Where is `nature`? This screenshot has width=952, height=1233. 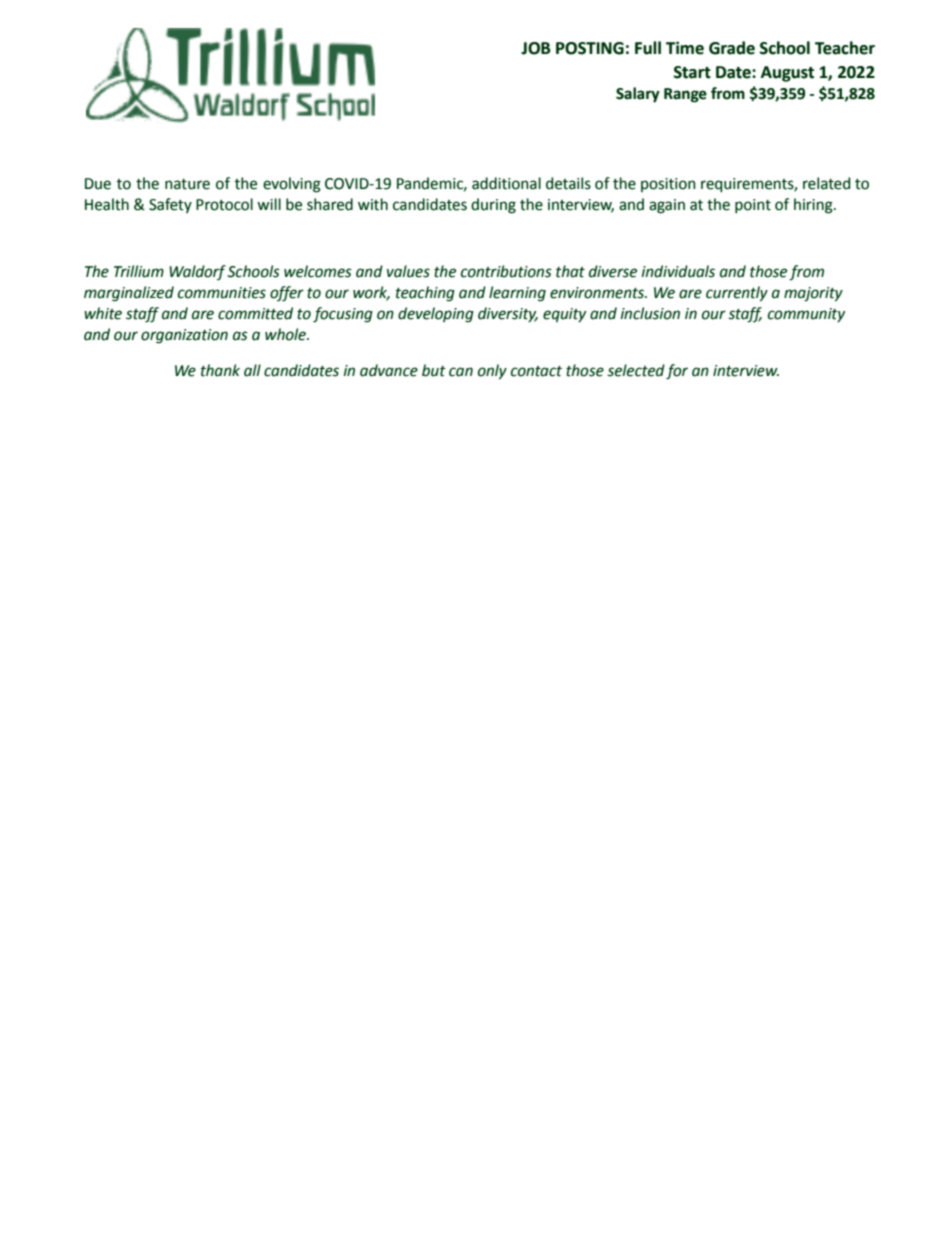 nature is located at coordinates (187, 184).
